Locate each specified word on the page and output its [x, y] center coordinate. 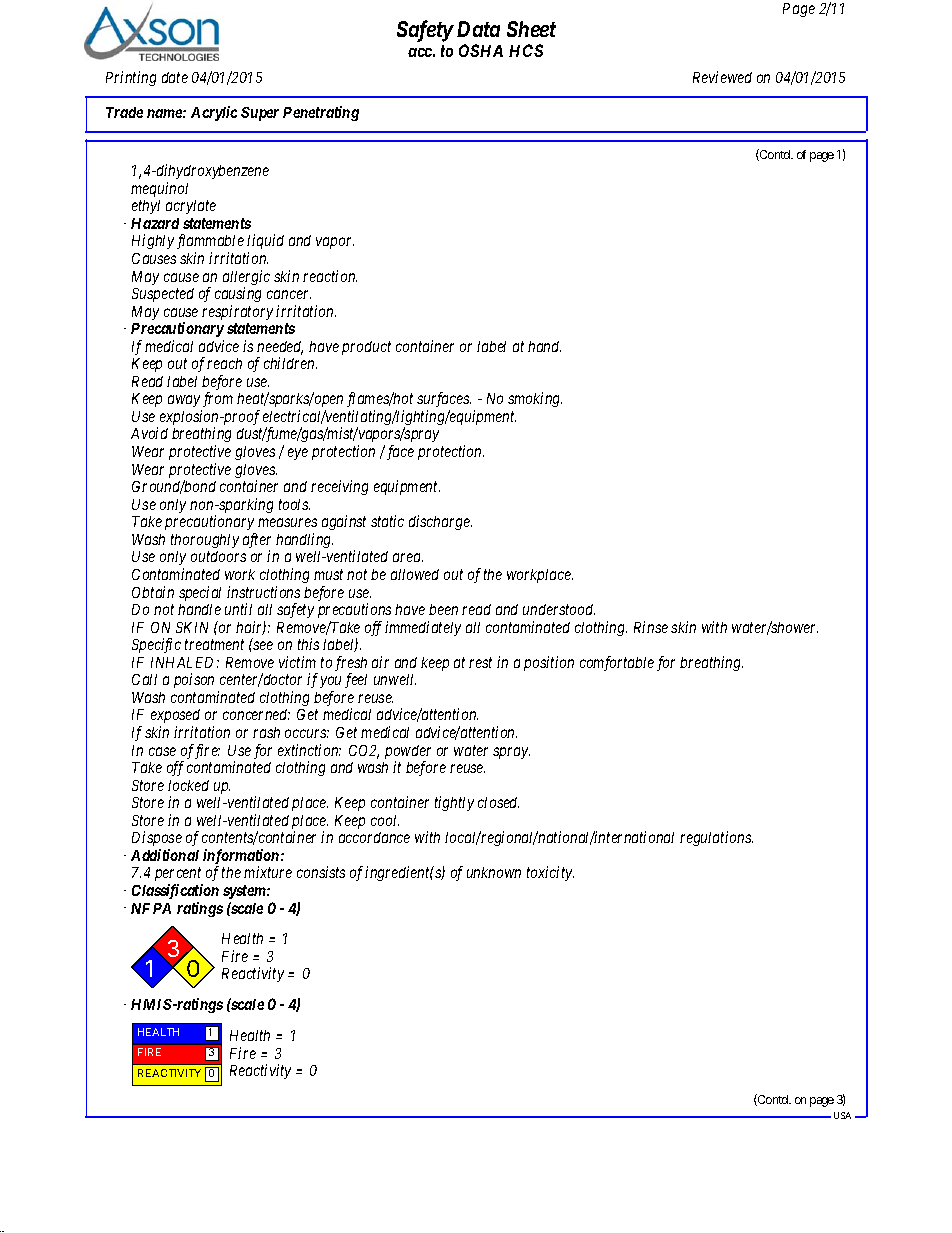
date [175, 77]
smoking [535, 399]
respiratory [237, 312]
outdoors [218, 556]
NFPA [151, 908]
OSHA [481, 50]
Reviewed [722, 77]
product [366, 348]
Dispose [157, 840]
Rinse [651, 627]
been [443, 609]
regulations [716, 838]
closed [498, 802]
